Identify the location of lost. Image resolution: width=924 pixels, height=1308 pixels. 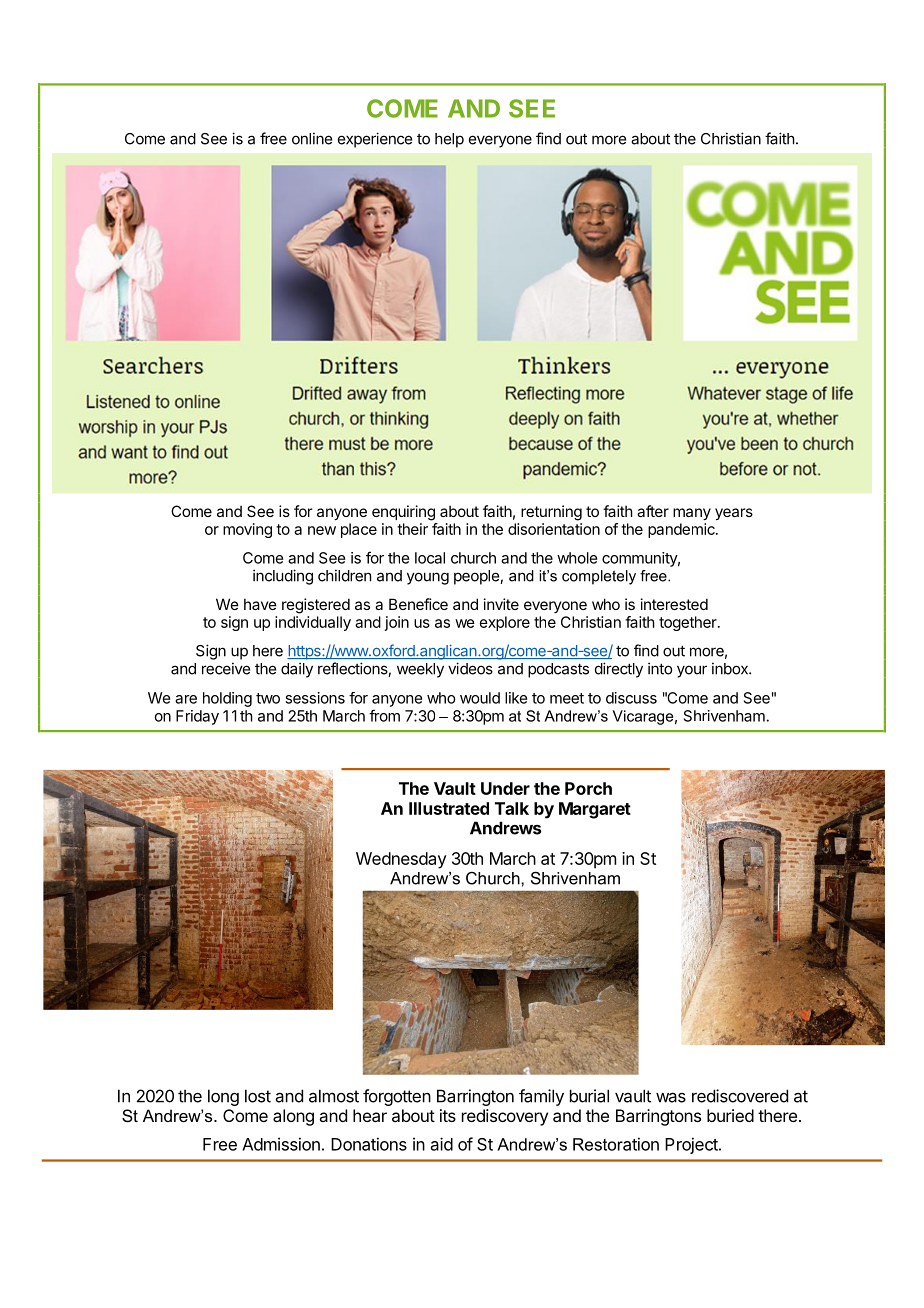
(258, 1096).
